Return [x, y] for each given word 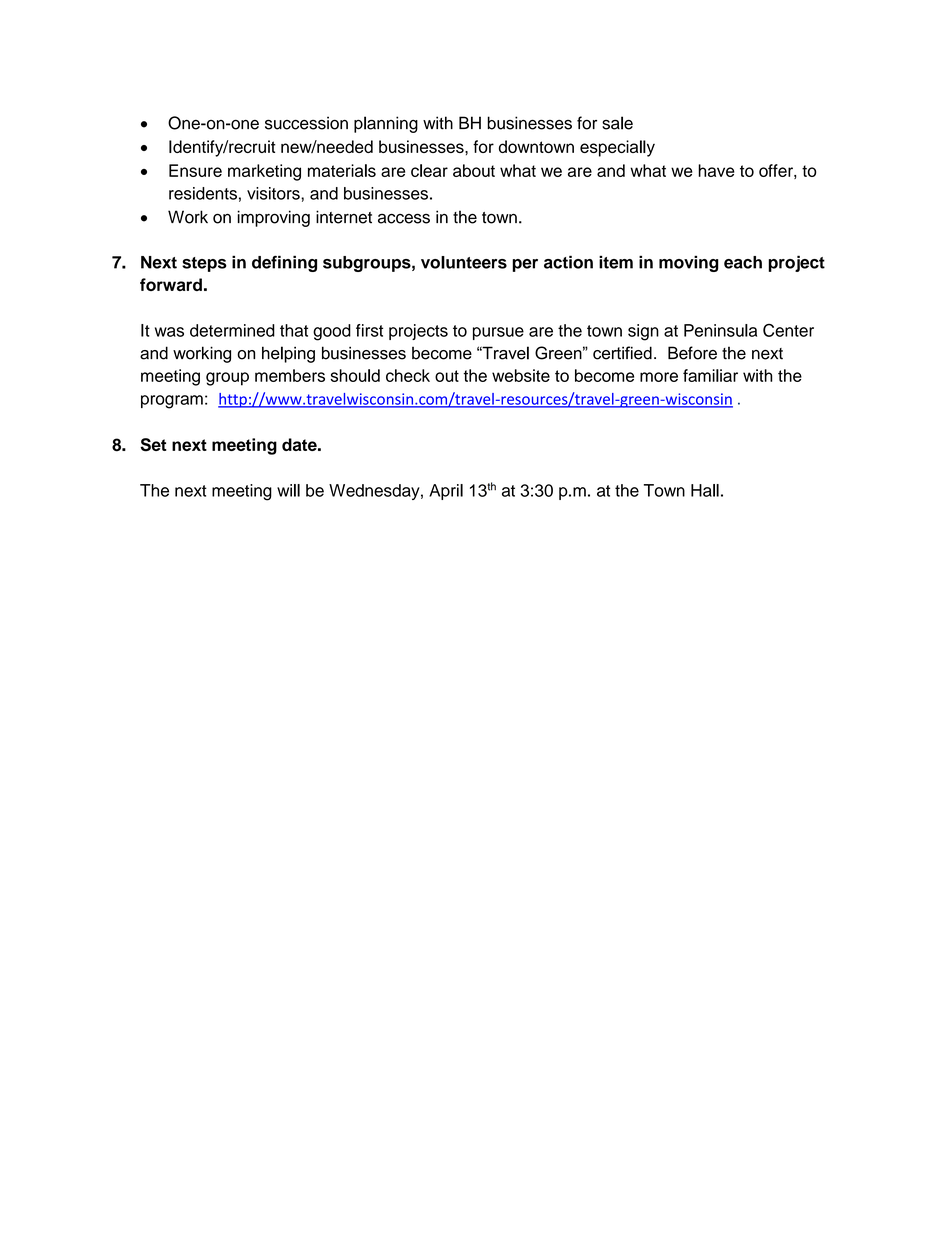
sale [617, 123]
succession [306, 123]
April [446, 492]
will [288, 490]
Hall [705, 490]
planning [386, 124]
